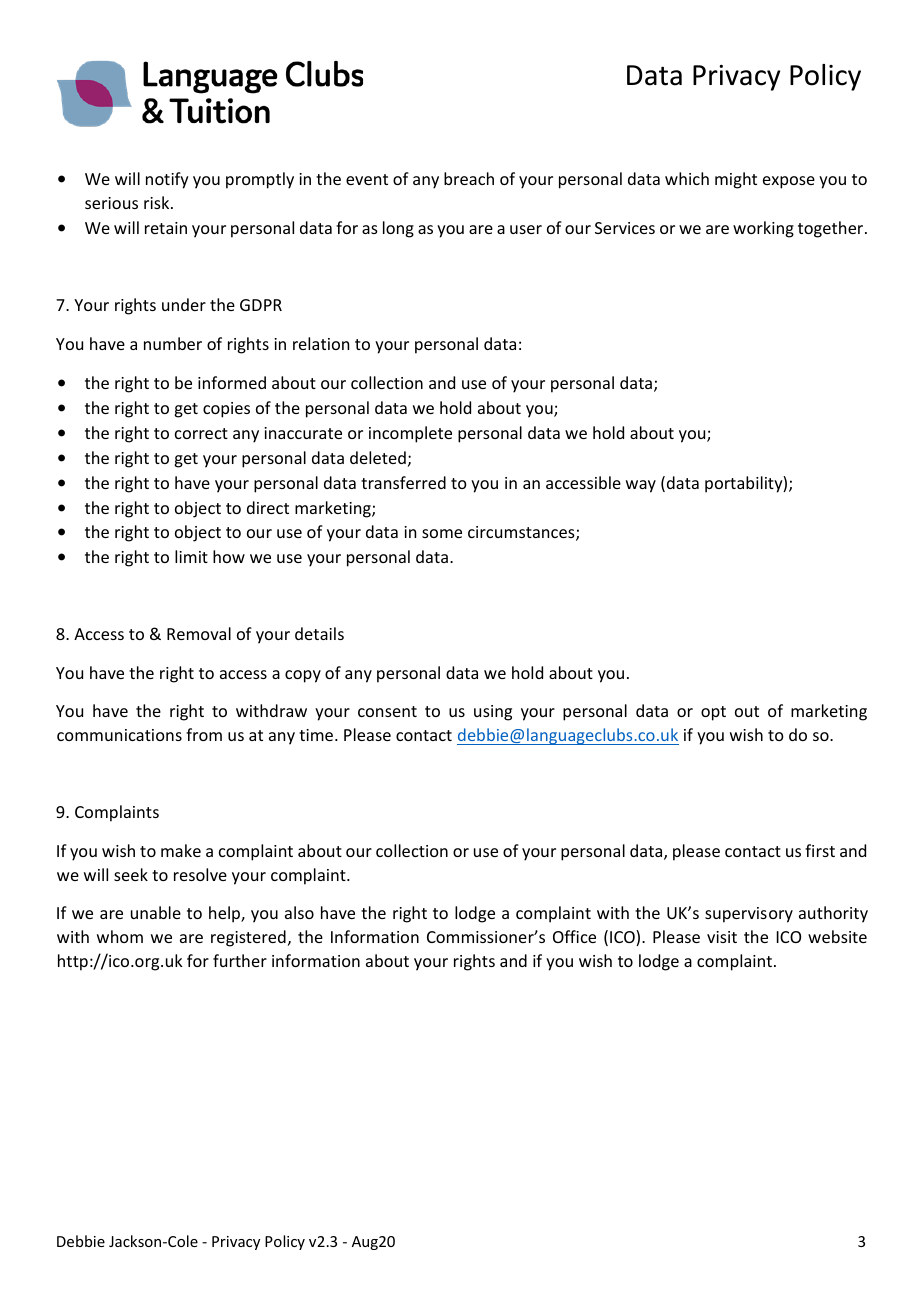  Describe the element at coordinates (158, 202) in the screenshot. I see `risk` at that location.
